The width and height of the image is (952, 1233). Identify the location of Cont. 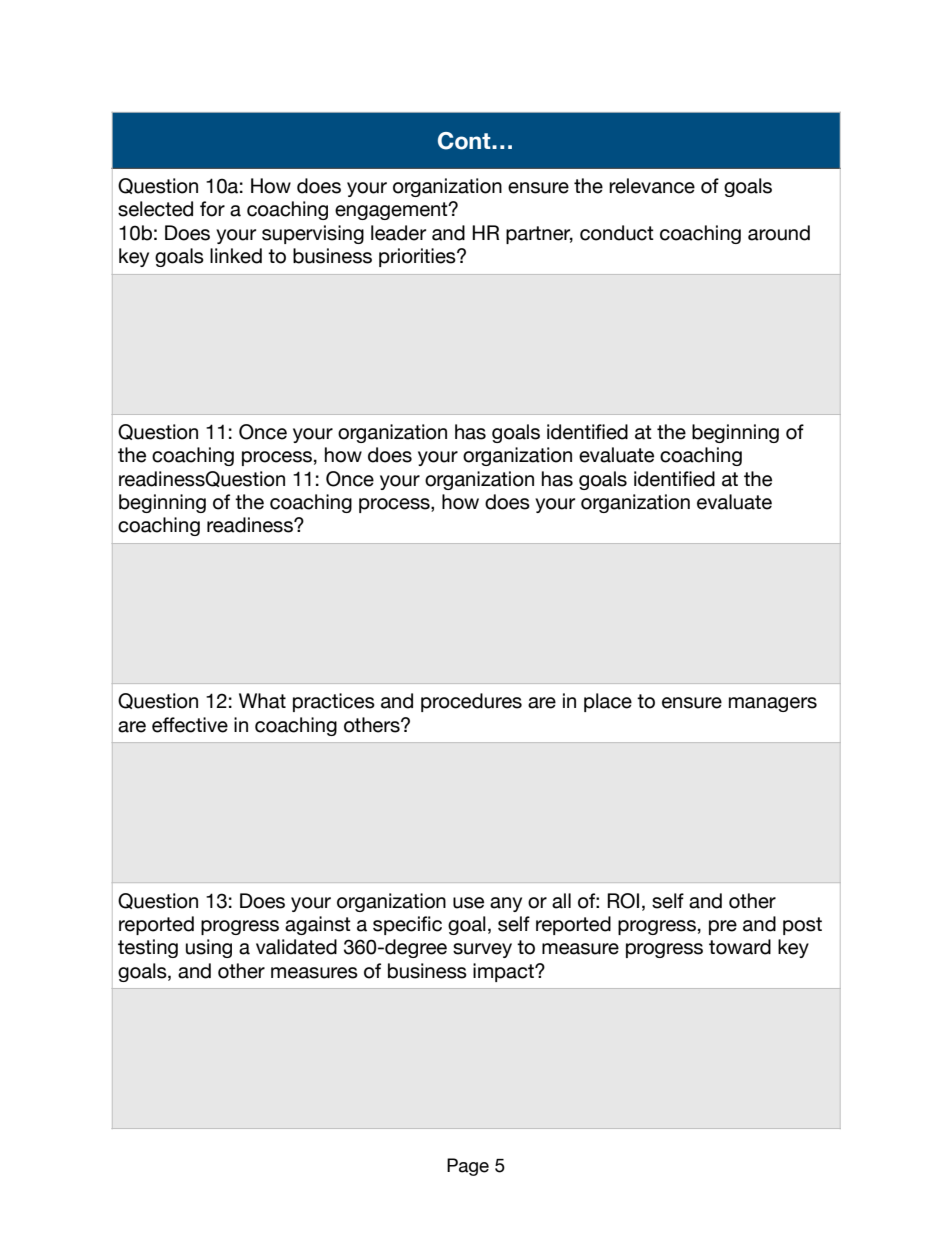
(465, 141).
